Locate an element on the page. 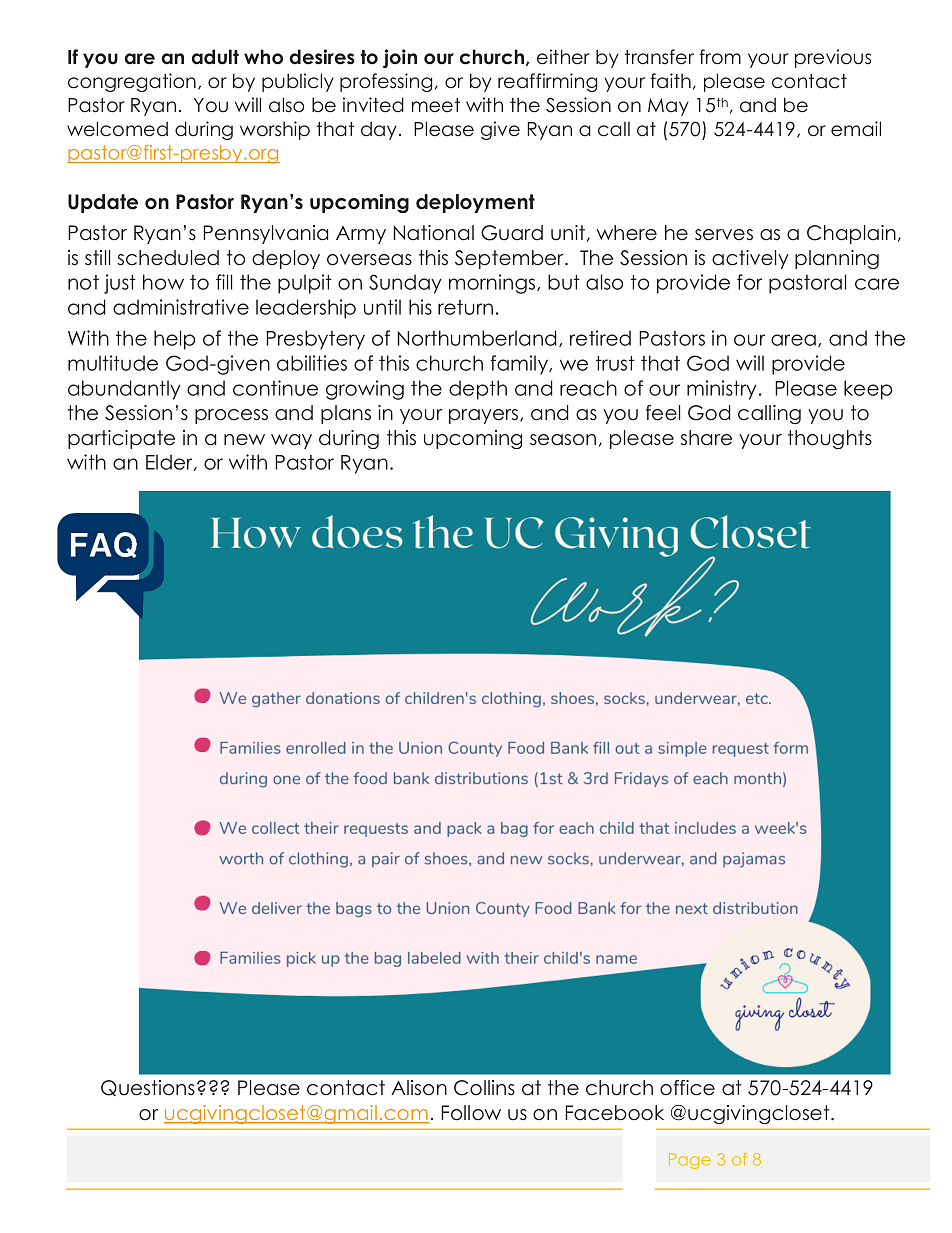 This page has height=1233, width=952. congregation is located at coordinates (132, 82).
